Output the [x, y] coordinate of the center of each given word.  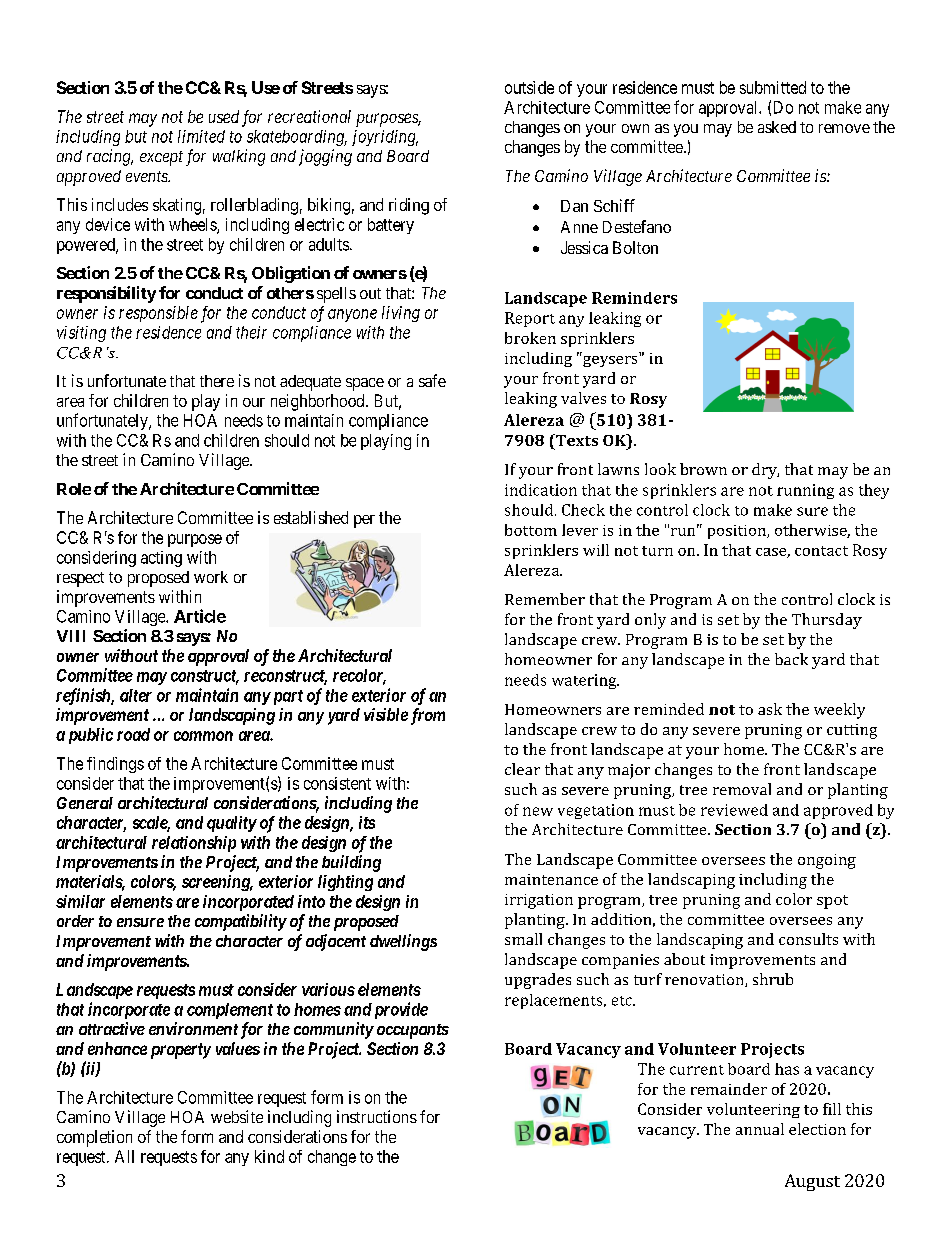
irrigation [539, 901]
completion [94, 1138]
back [791, 659]
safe [432, 380]
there [217, 381]
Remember [545, 599]
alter [136, 695]
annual [760, 1129]
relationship [194, 844]
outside [529, 87]
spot [832, 902]
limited [201, 136]
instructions [377, 1116]
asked [777, 127]
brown [703, 469]
